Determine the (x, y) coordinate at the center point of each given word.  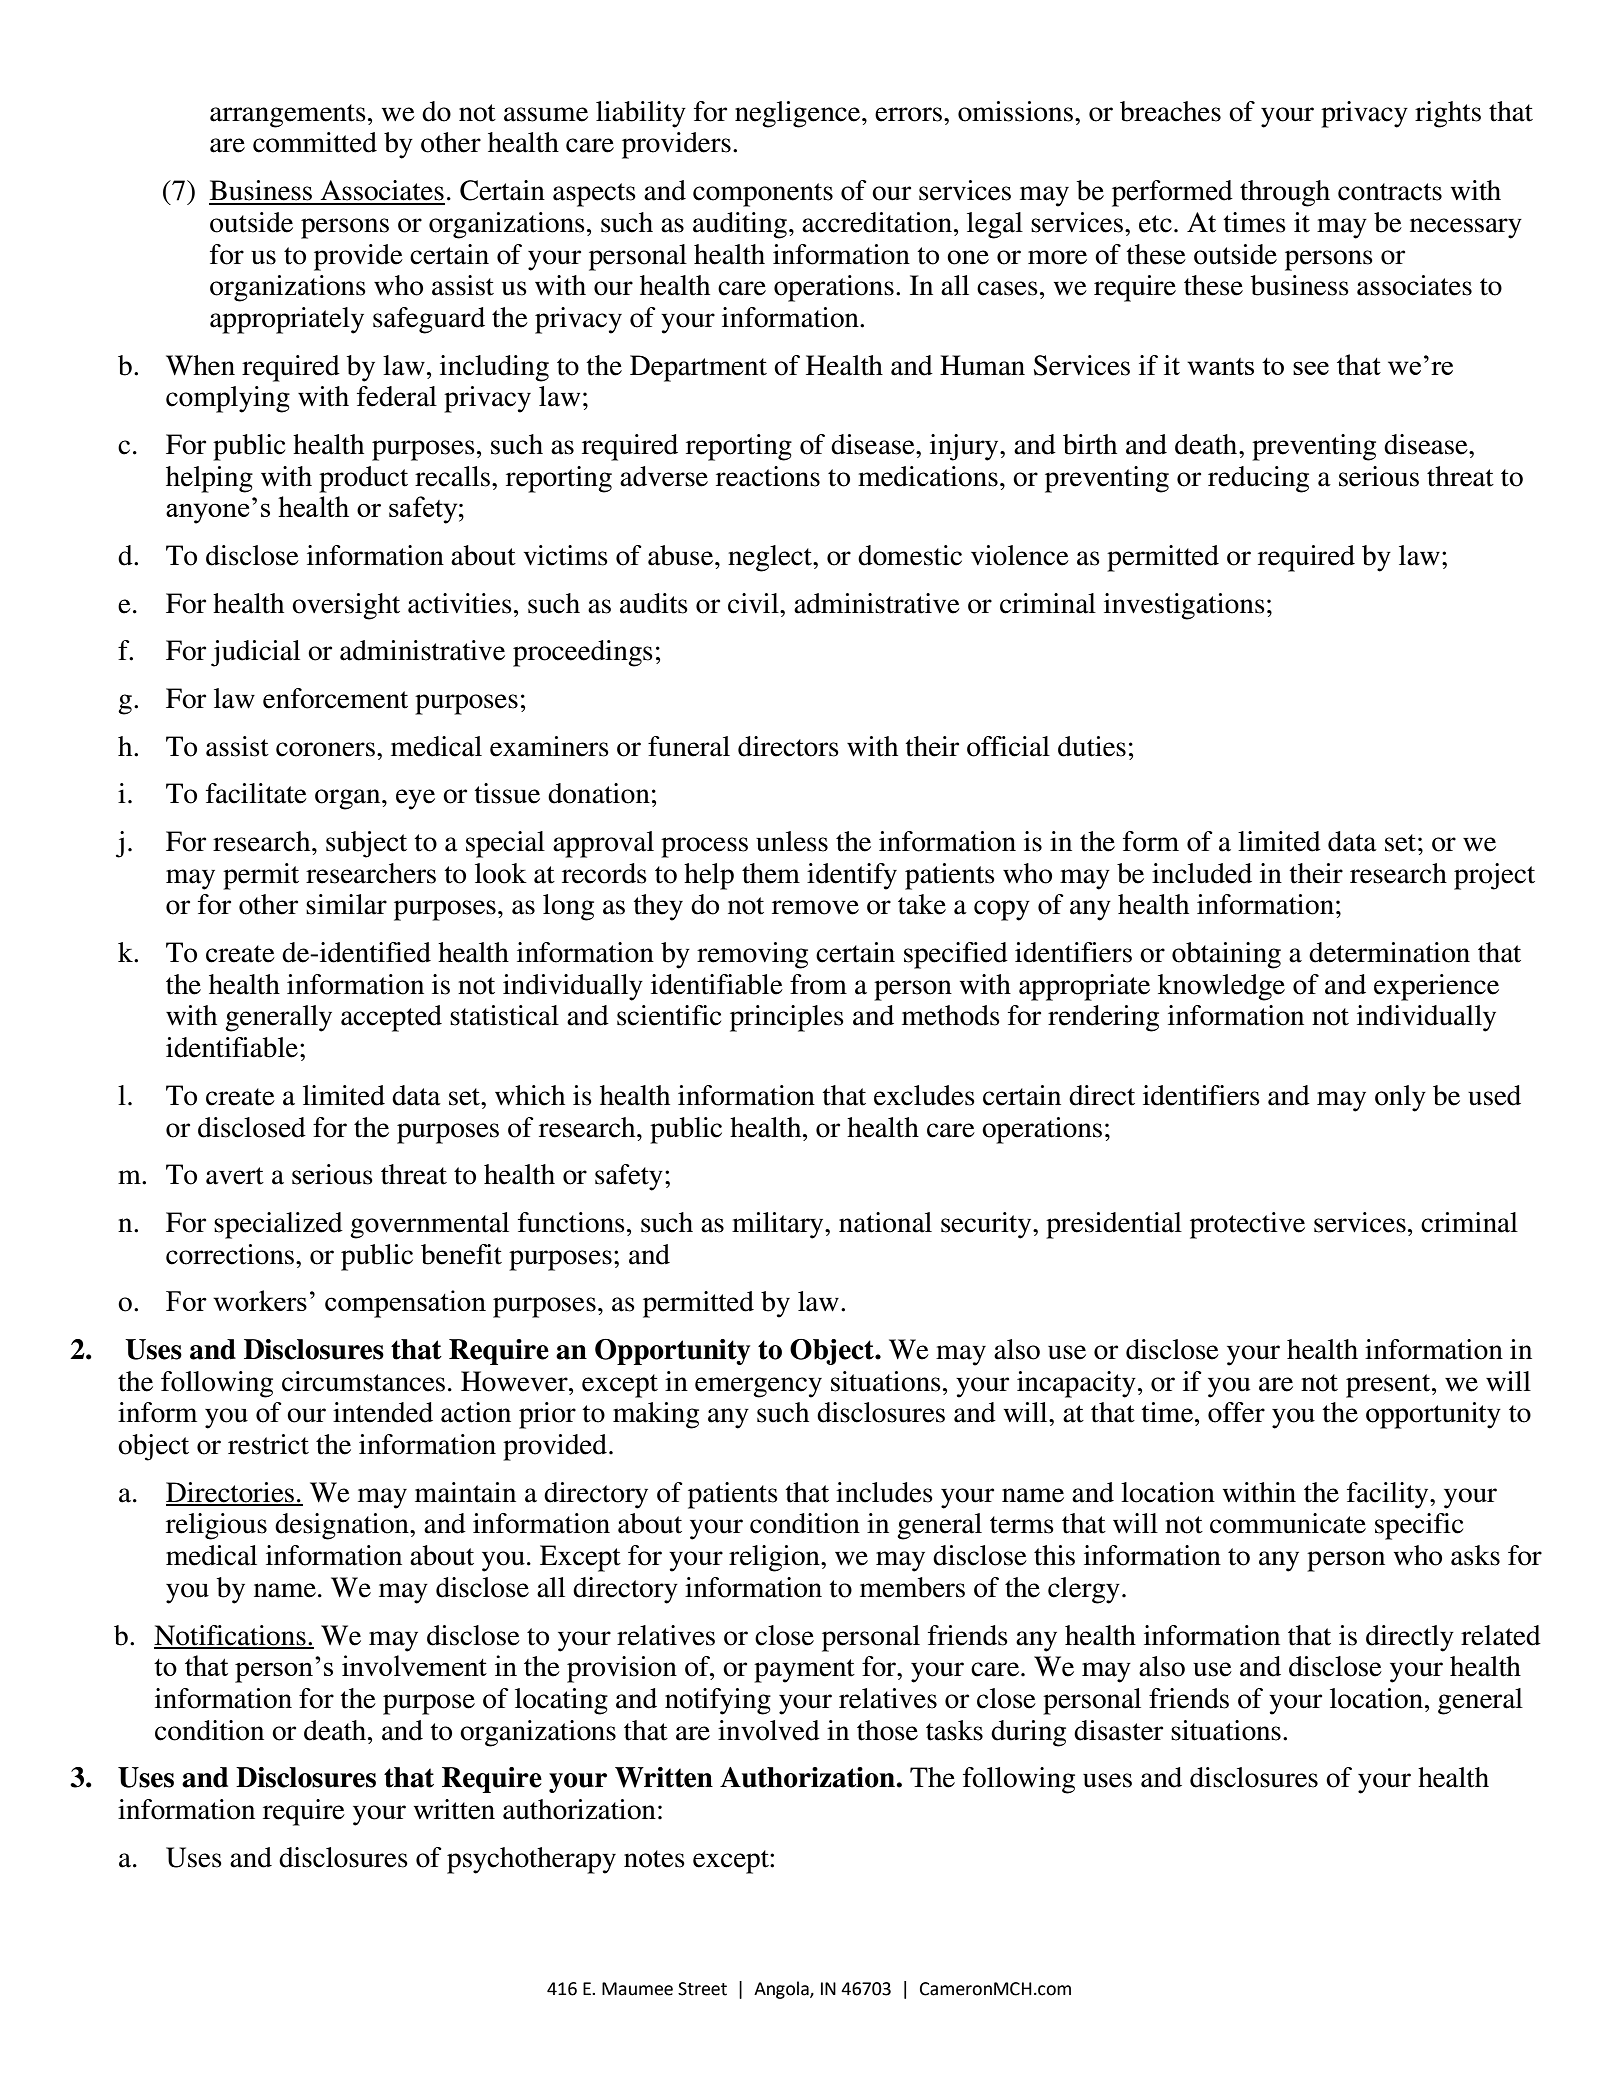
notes (654, 1859)
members (912, 1587)
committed (315, 142)
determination (1389, 952)
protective (1247, 1225)
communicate (1288, 1523)
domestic (910, 555)
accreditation (877, 222)
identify (852, 876)
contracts (1390, 192)
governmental (429, 1225)
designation (343, 1526)
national (885, 1222)
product (363, 479)
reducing (1258, 479)
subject (366, 844)
